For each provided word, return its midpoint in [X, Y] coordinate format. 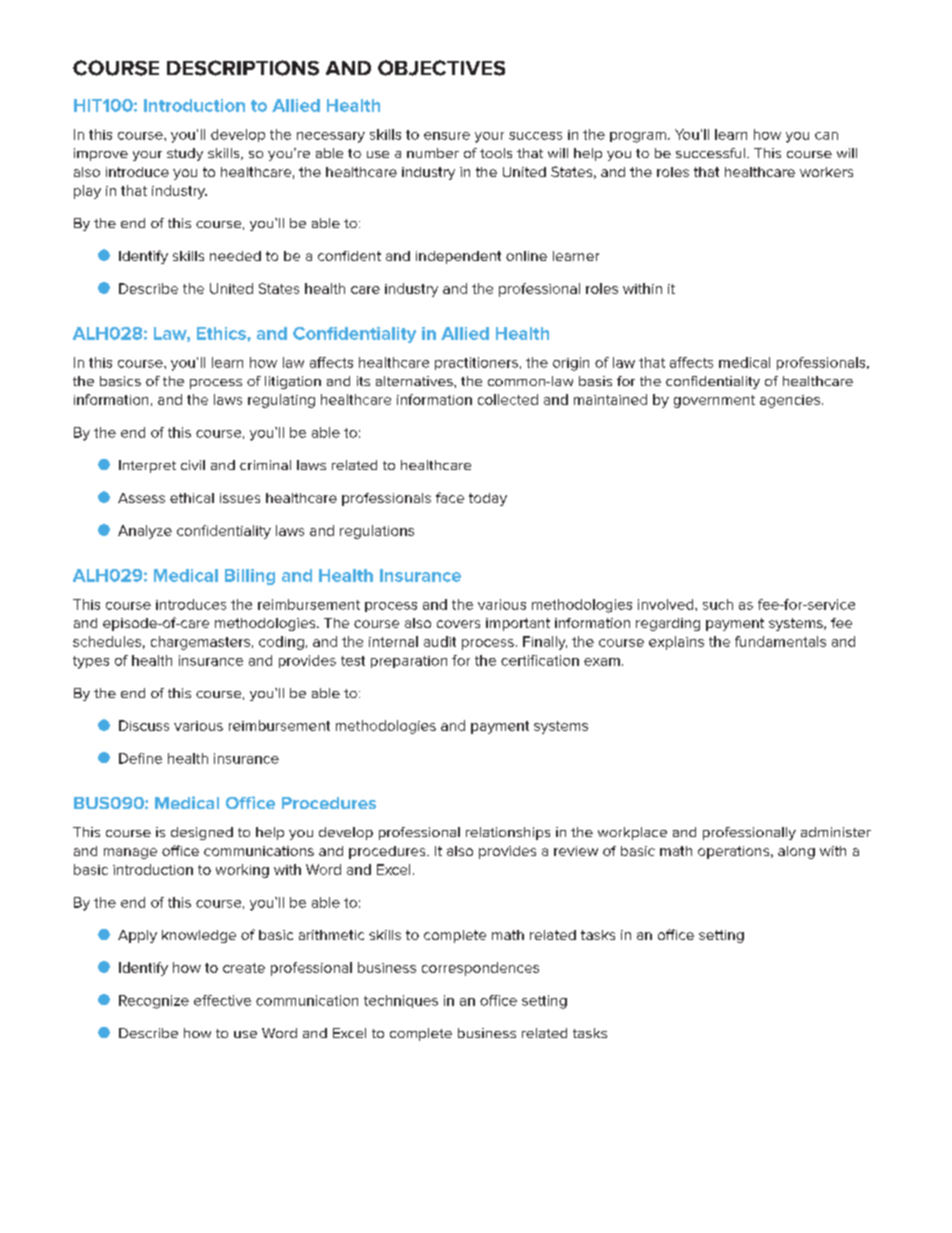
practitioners [476, 363]
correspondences [480, 969]
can [826, 136]
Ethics [222, 333]
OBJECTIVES [441, 68]
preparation [409, 662]
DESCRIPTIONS [243, 68]
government [714, 401]
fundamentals [780, 641]
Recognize [154, 1002]
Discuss [144, 725]
